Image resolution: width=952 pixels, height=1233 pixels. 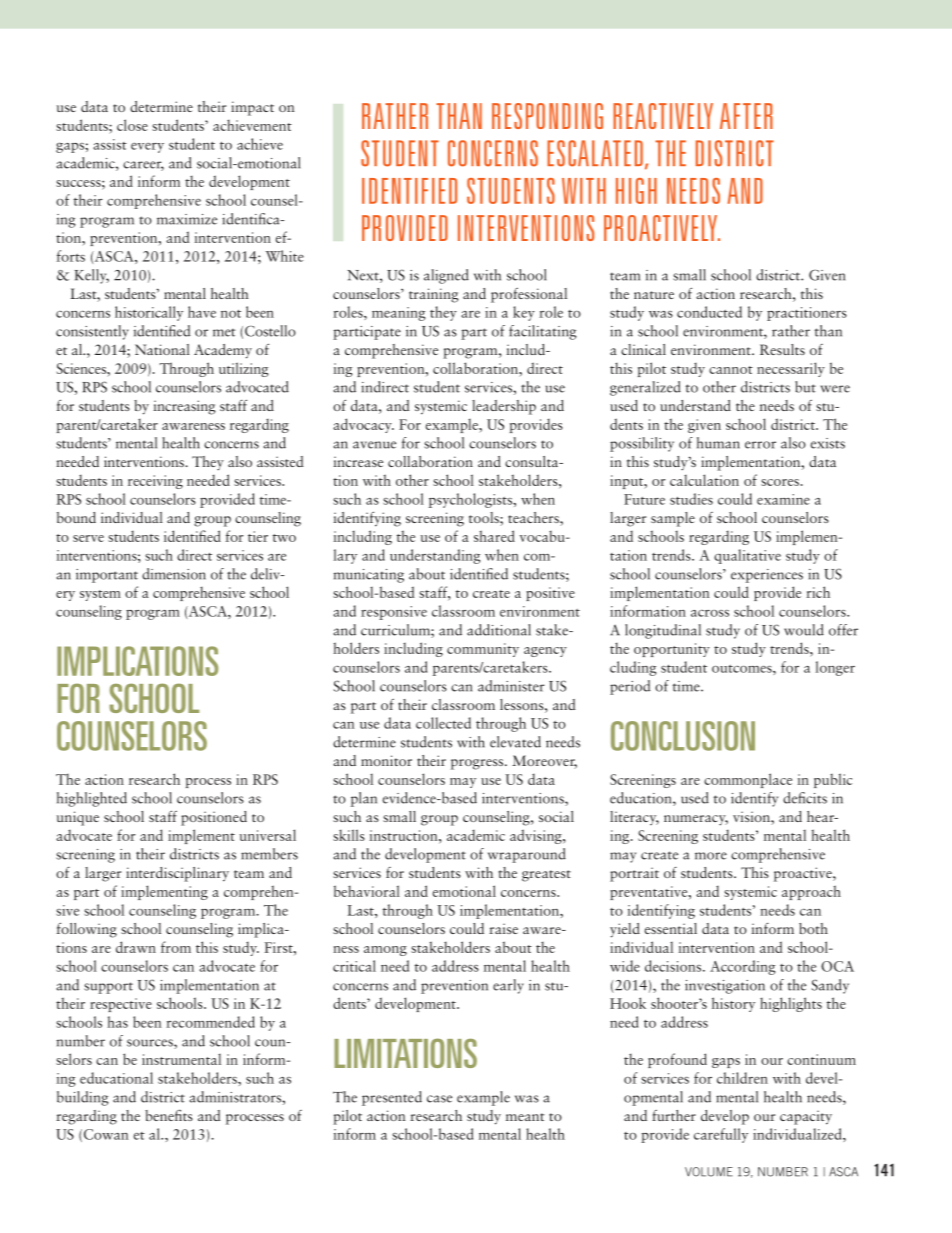 I want to click on avenue, so click(x=374, y=445).
